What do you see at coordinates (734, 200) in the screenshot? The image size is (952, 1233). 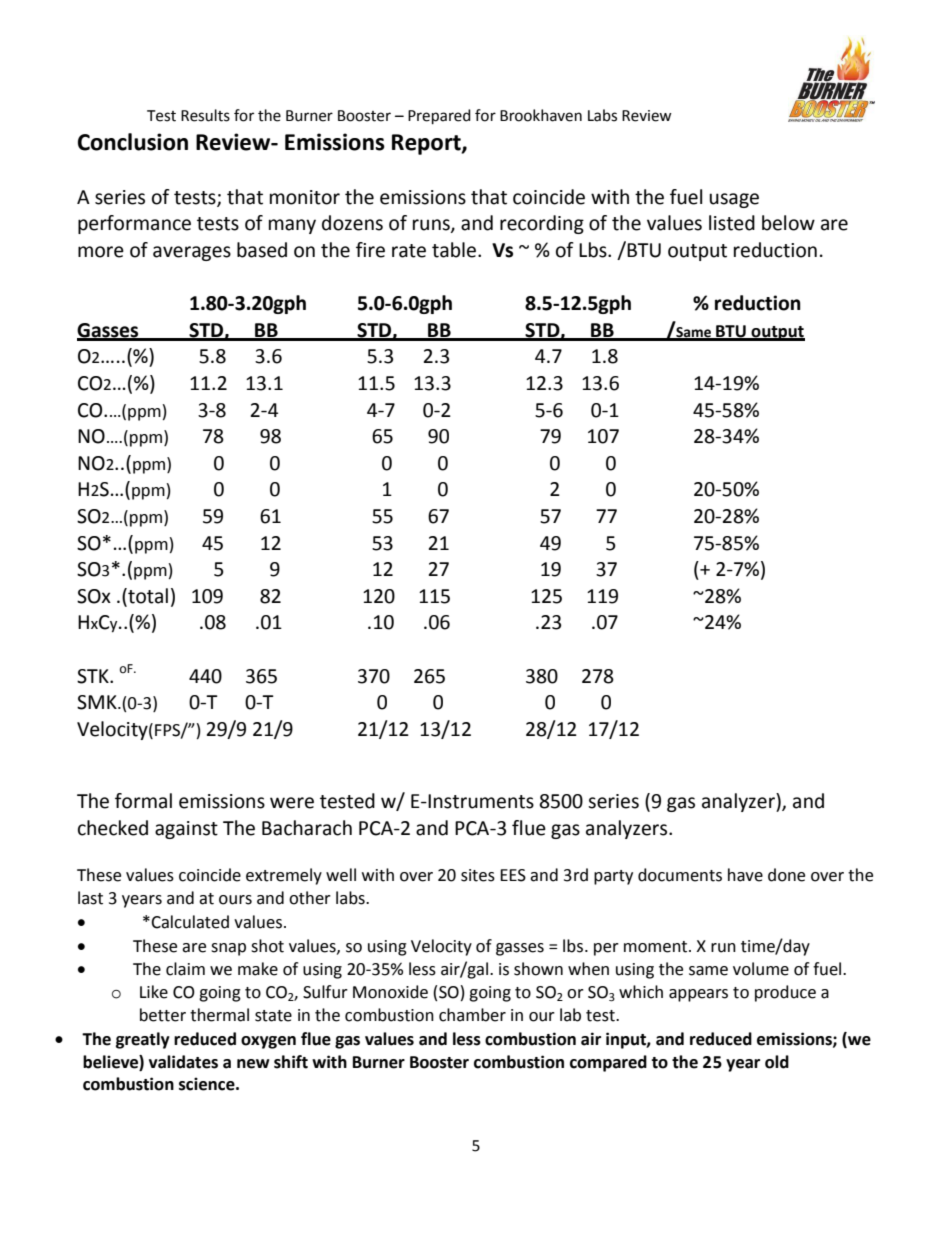 I see `usage` at bounding box center [734, 200].
